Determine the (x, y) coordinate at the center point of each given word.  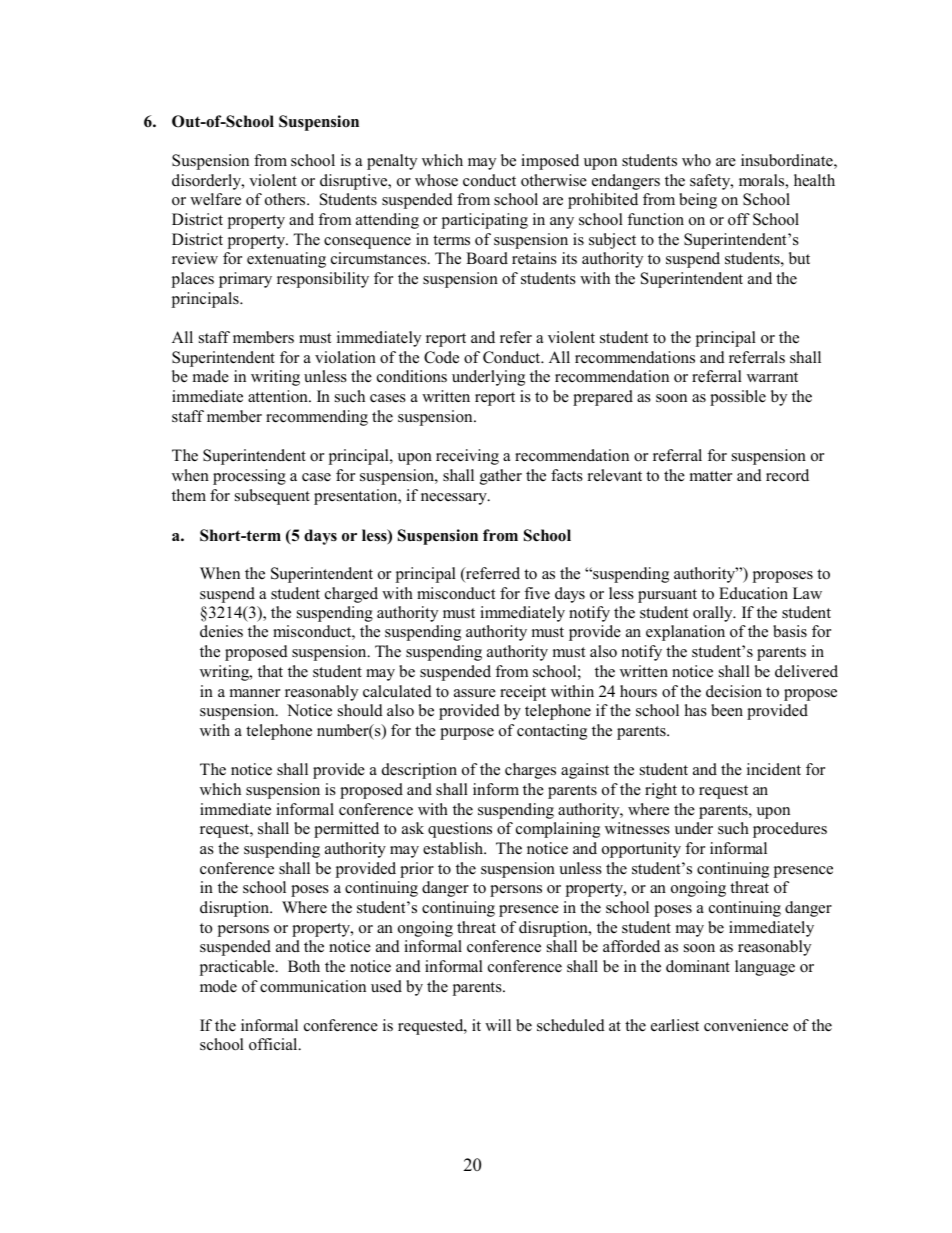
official (274, 1044)
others (286, 199)
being (698, 201)
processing (249, 477)
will (498, 1025)
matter (711, 476)
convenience (746, 1025)
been (727, 710)
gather (501, 477)
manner (255, 693)
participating (485, 221)
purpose (467, 734)
